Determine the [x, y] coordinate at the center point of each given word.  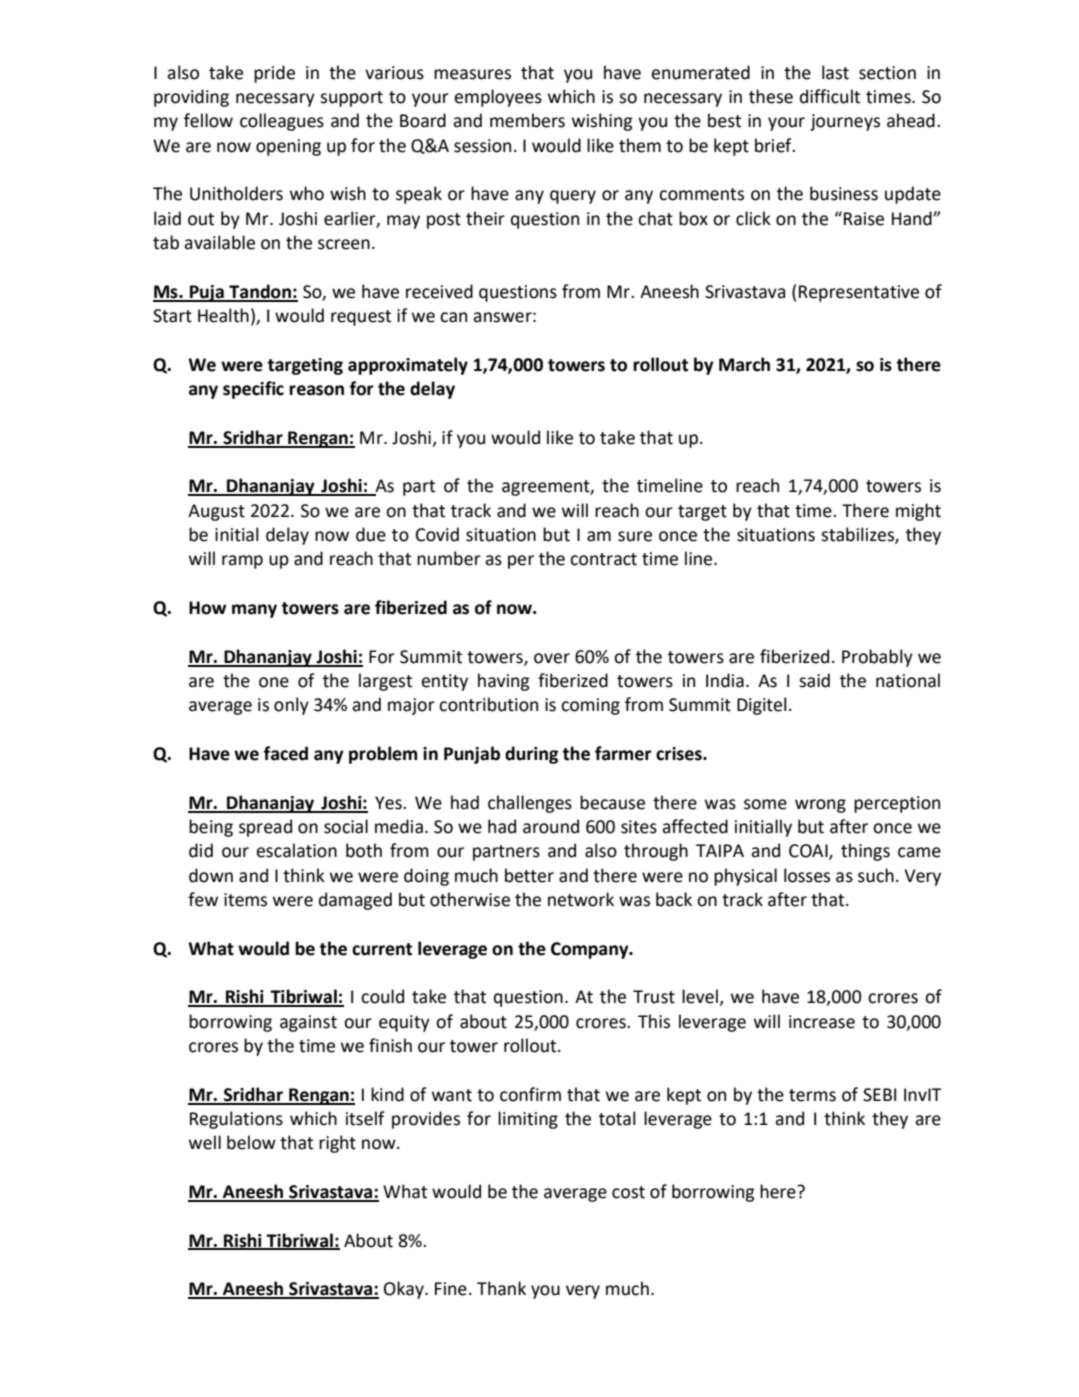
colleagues [282, 122]
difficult [830, 96]
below [251, 1142]
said [814, 680]
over [552, 658]
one [274, 682]
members [527, 120]
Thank [501, 1288]
